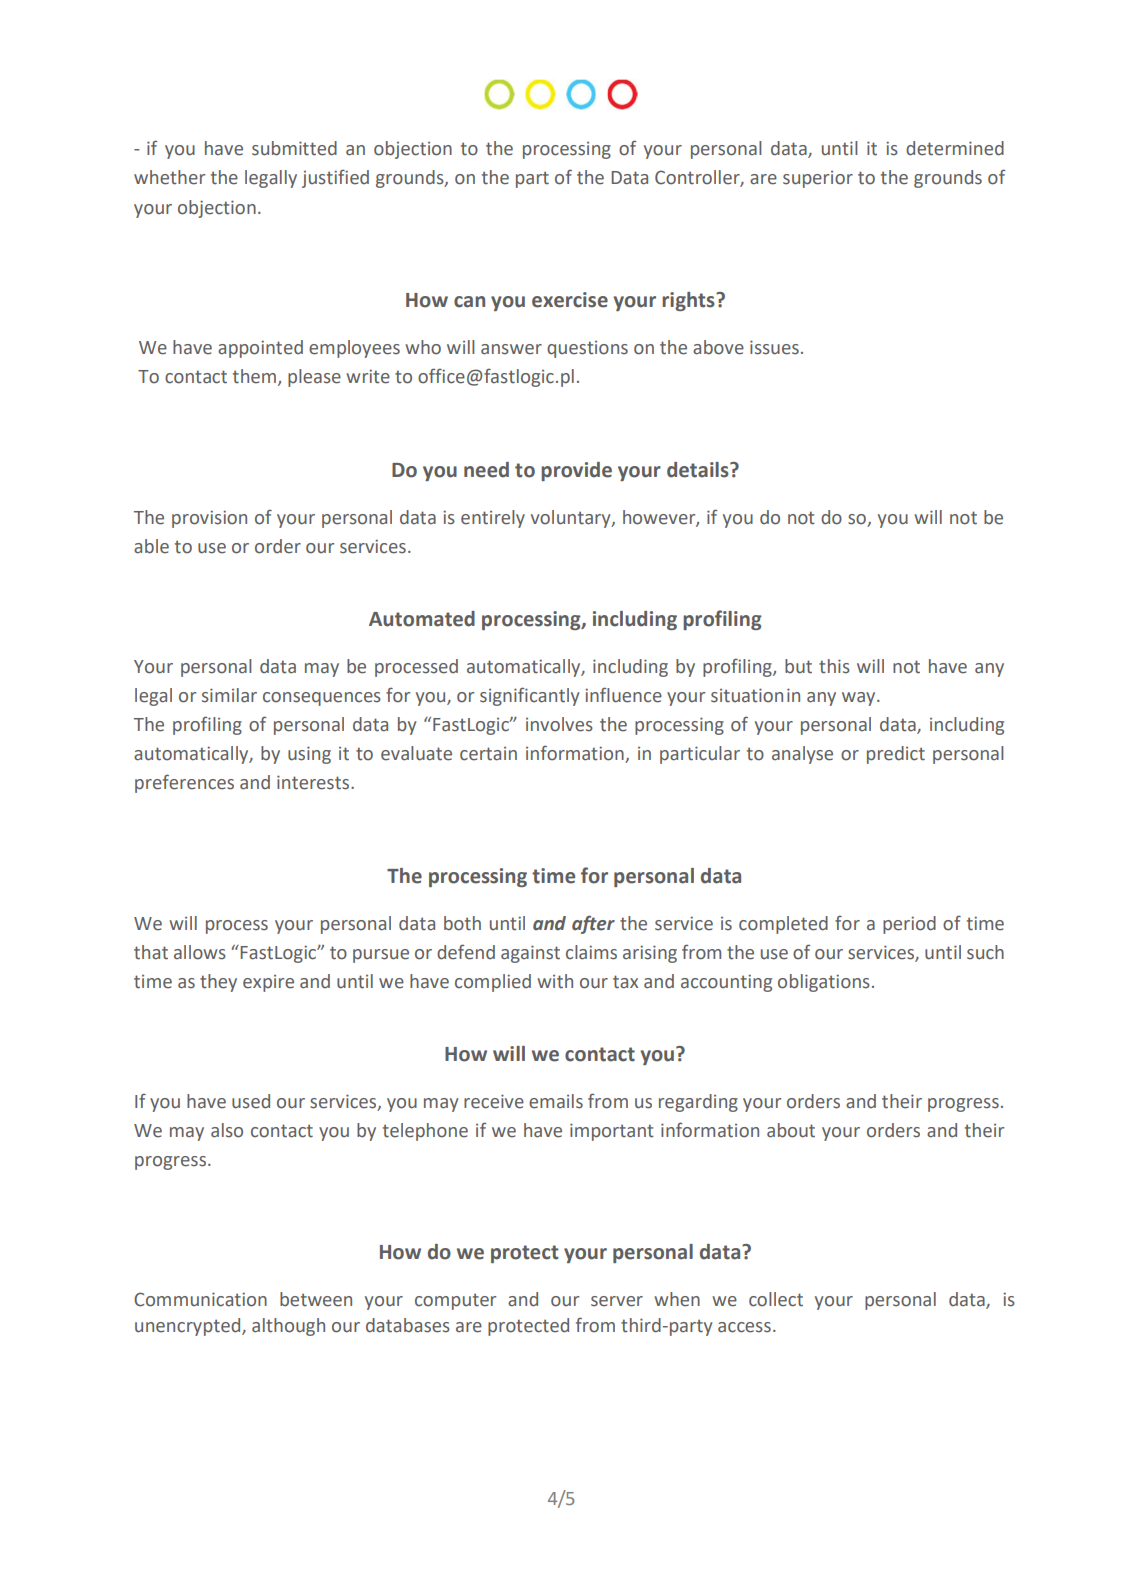 This screenshot has width=1124, height=1590. I want to click on superior, so click(818, 179).
